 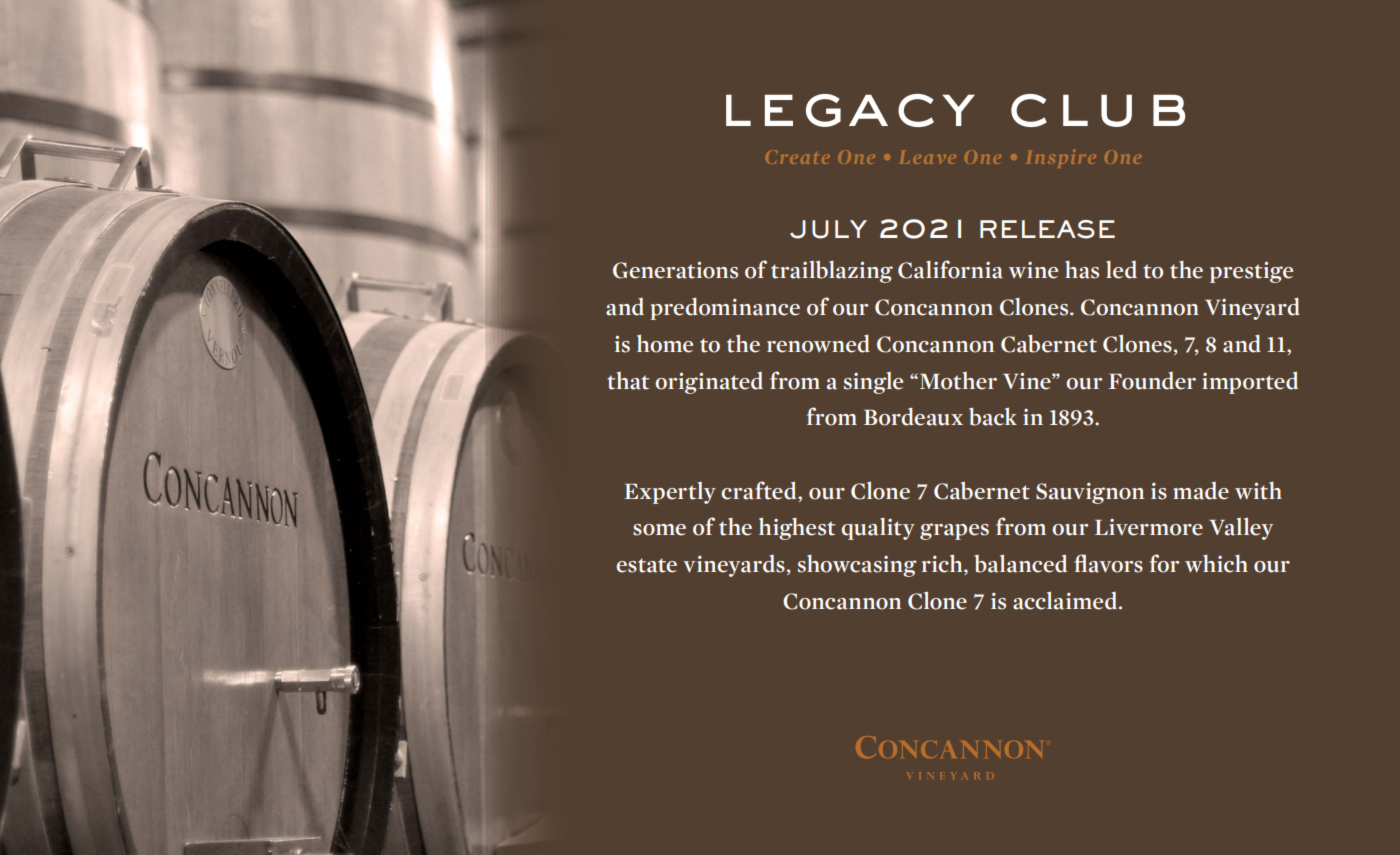 What do you see at coordinates (1152, 381) in the document?
I see `Founder` at bounding box center [1152, 381].
